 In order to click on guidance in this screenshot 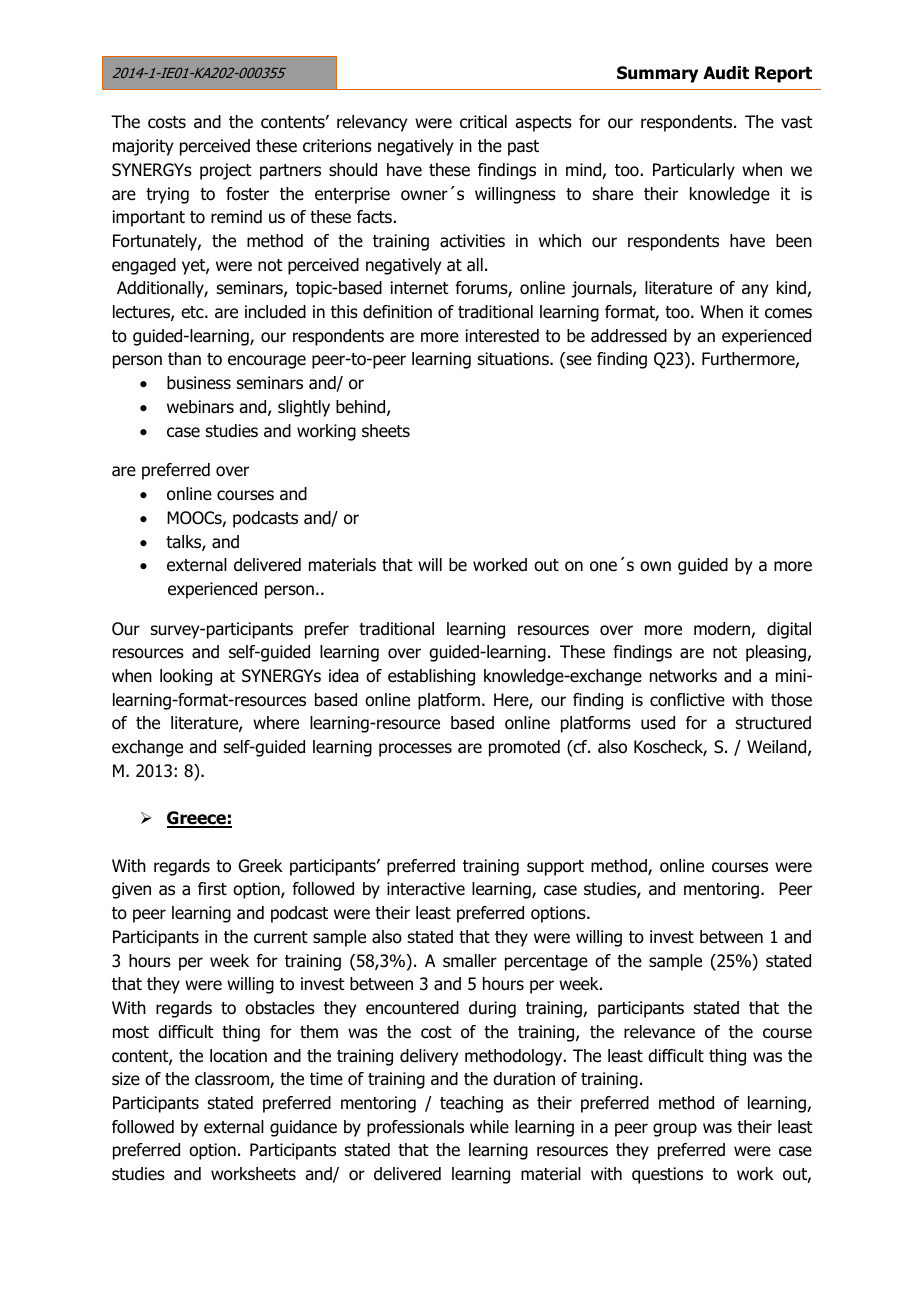, I will do `click(303, 1128)`.
